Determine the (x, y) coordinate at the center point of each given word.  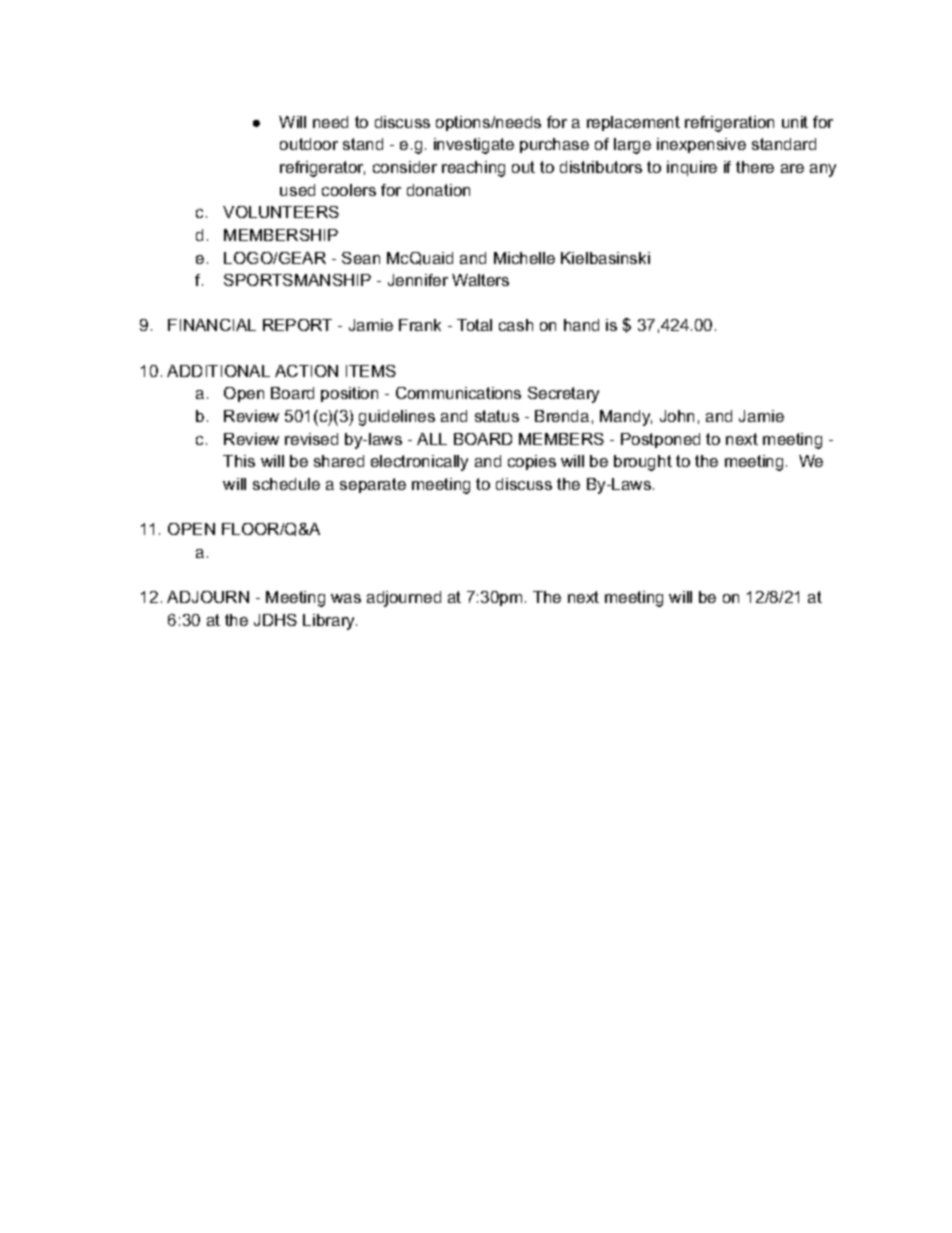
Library (330, 622)
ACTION (306, 371)
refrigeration (729, 124)
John (677, 416)
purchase (554, 145)
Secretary (563, 395)
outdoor (309, 144)
